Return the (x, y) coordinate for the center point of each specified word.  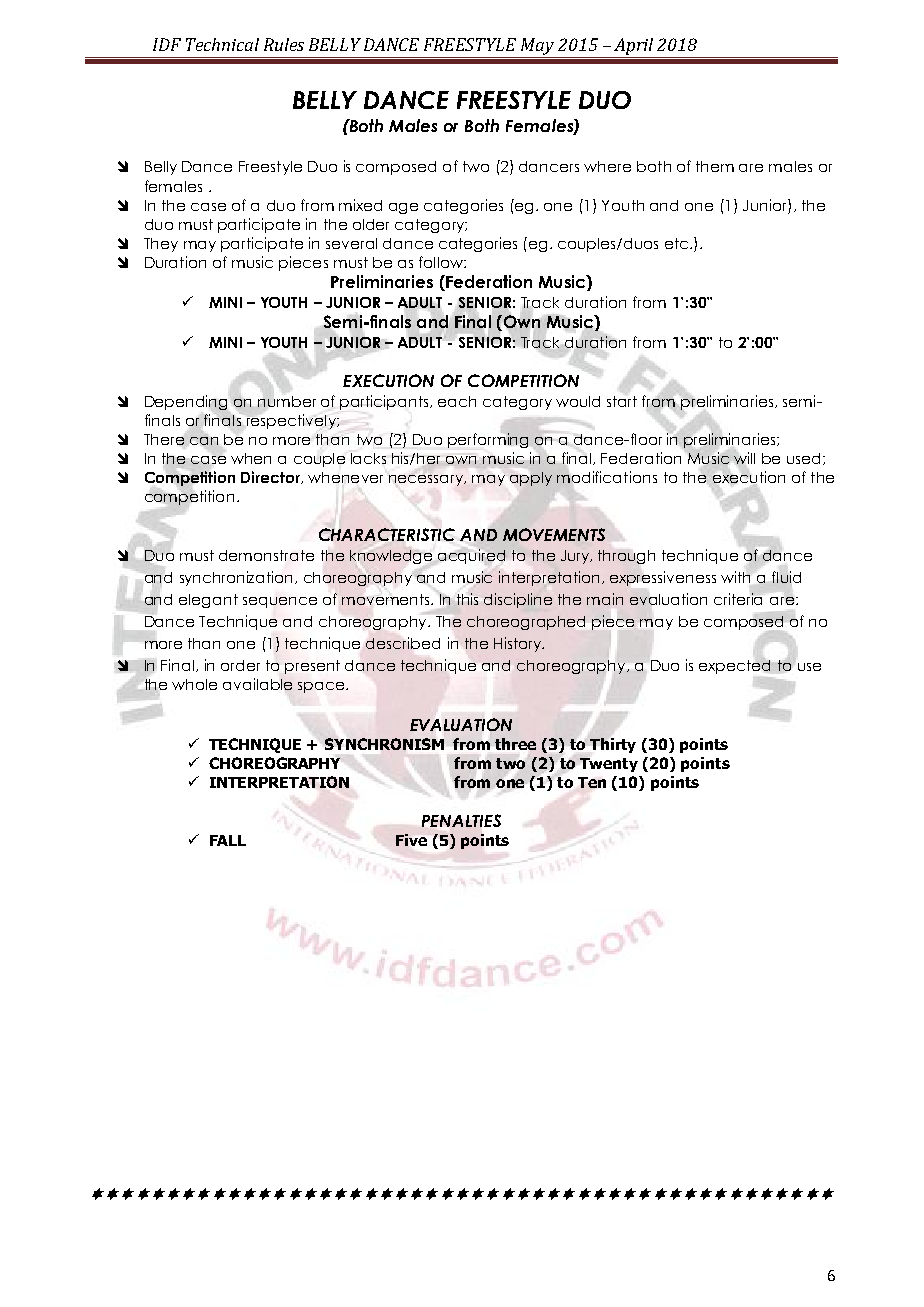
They (161, 245)
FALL (228, 840)
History (518, 644)
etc (678, 243)
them (715, 166)
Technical (222, 44)
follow (442, 262)
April (634, 48)
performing (490, 440)
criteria (738, 599)
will (744, 458)
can (204, 441)
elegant (208, 601)
